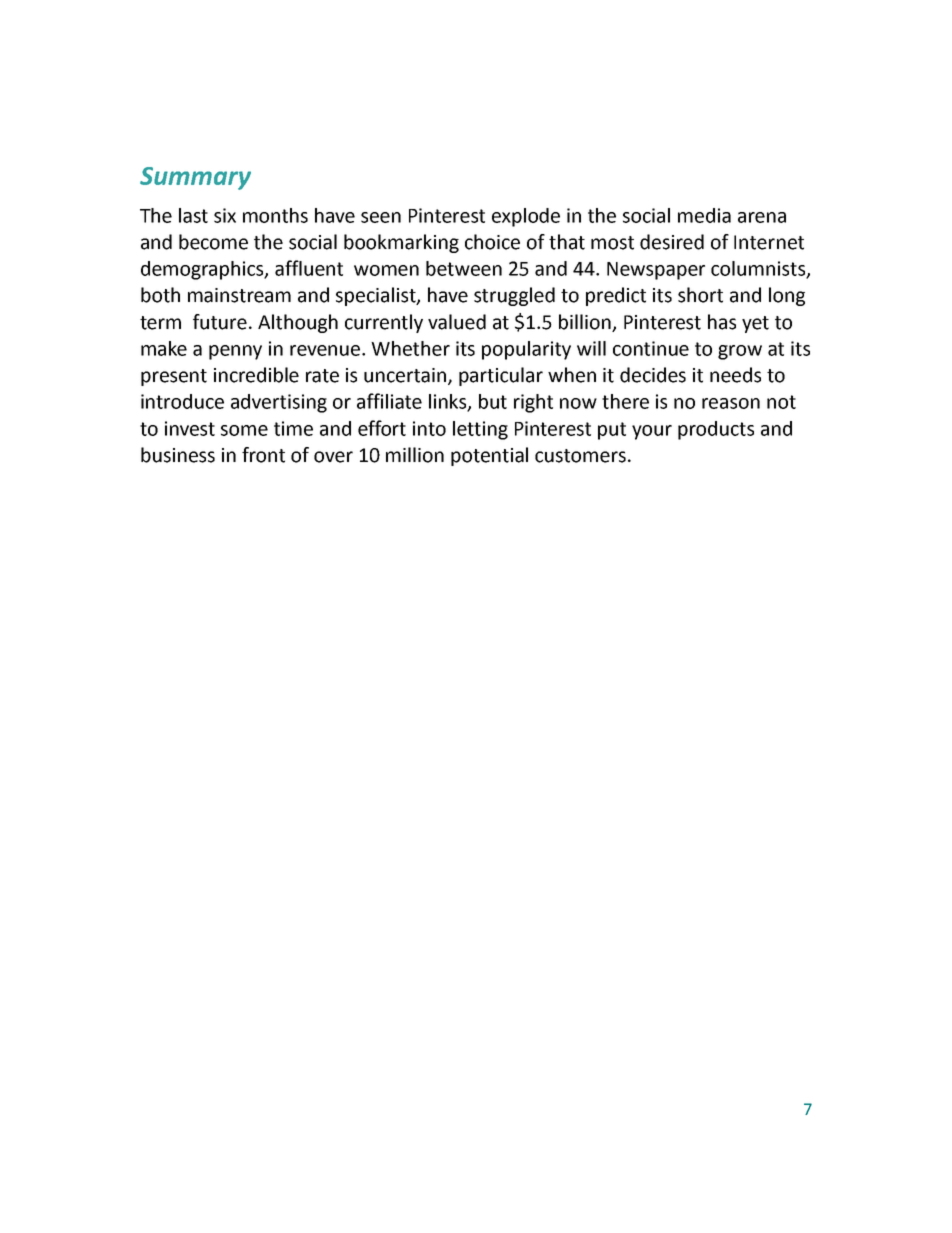 The image size is (952, 1233). What do you see at coordinates (704, 215) in the screenshot?
I see `media` at bounding box center [704, 215].
